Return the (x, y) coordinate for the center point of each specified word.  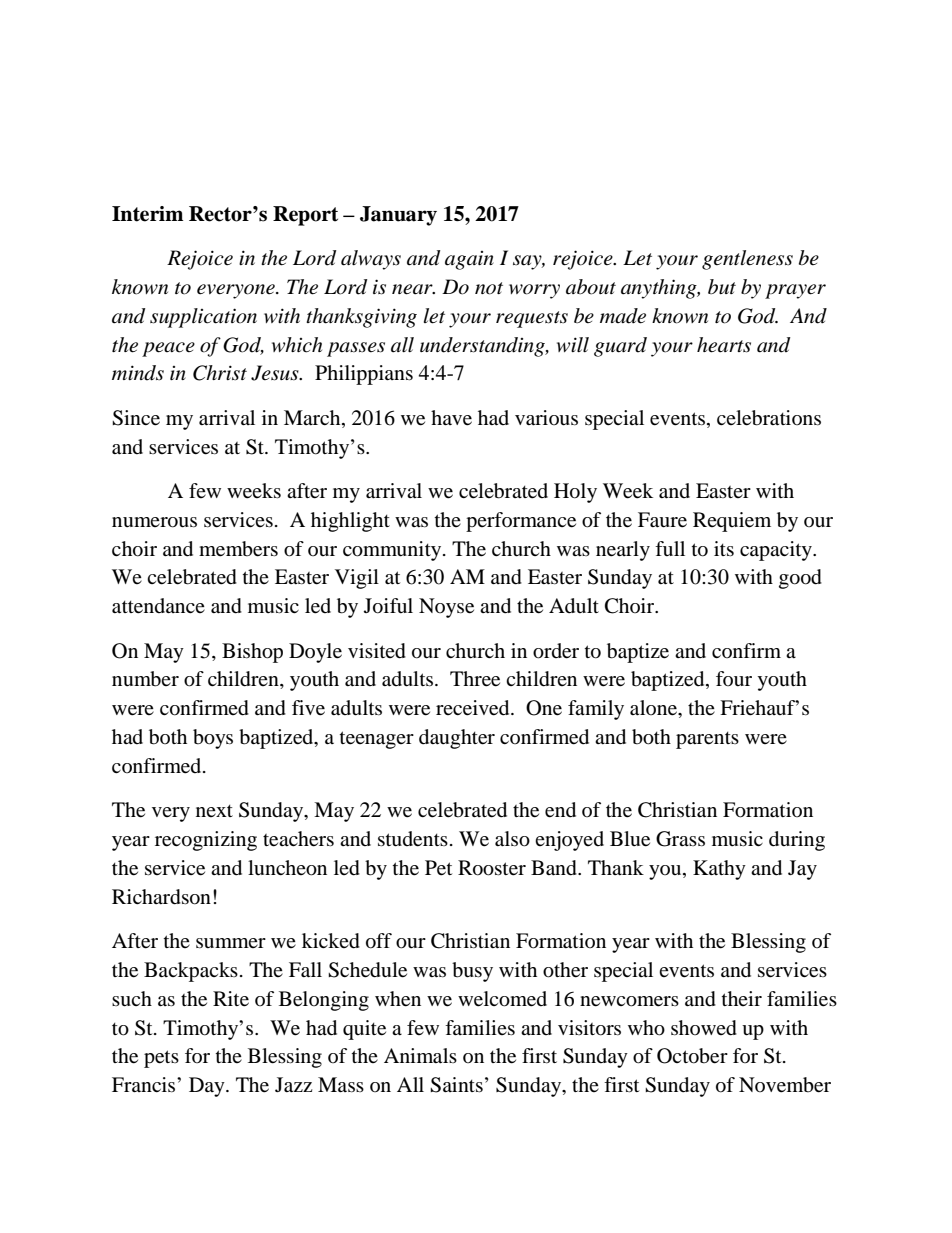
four (734, 678)
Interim (147, 214)
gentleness (747, 260)
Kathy (719, 870)
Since (136, 418)
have (451, 418)
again (469, 260)
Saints (456, 1085)
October (692, 1056)
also (512, 839)
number (145, 679)
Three (475, 679)
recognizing (206, 841)
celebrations (769, 418)
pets (161, 1059)
